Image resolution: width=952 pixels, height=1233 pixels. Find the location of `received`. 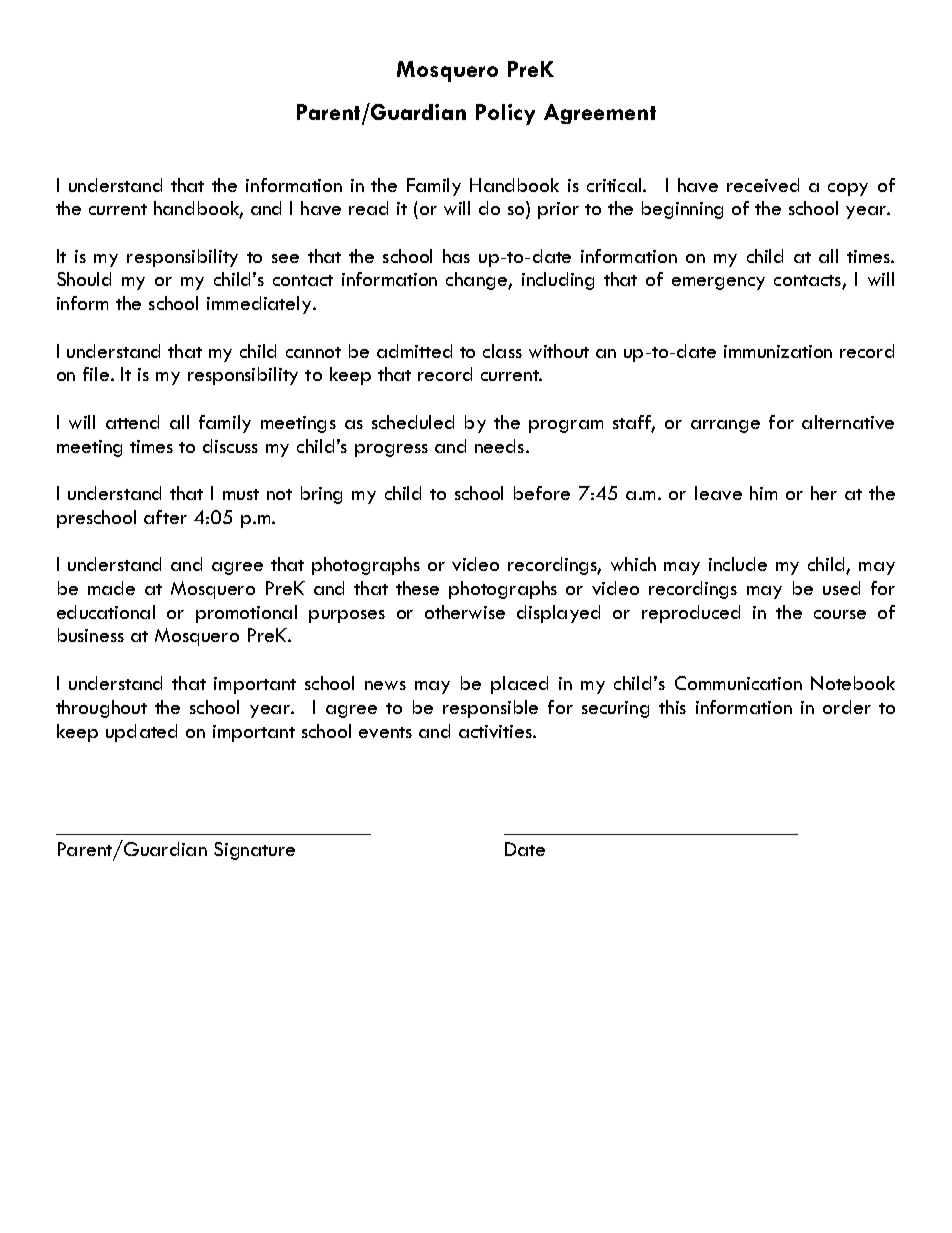

received is located at coordinates (763, 185).
